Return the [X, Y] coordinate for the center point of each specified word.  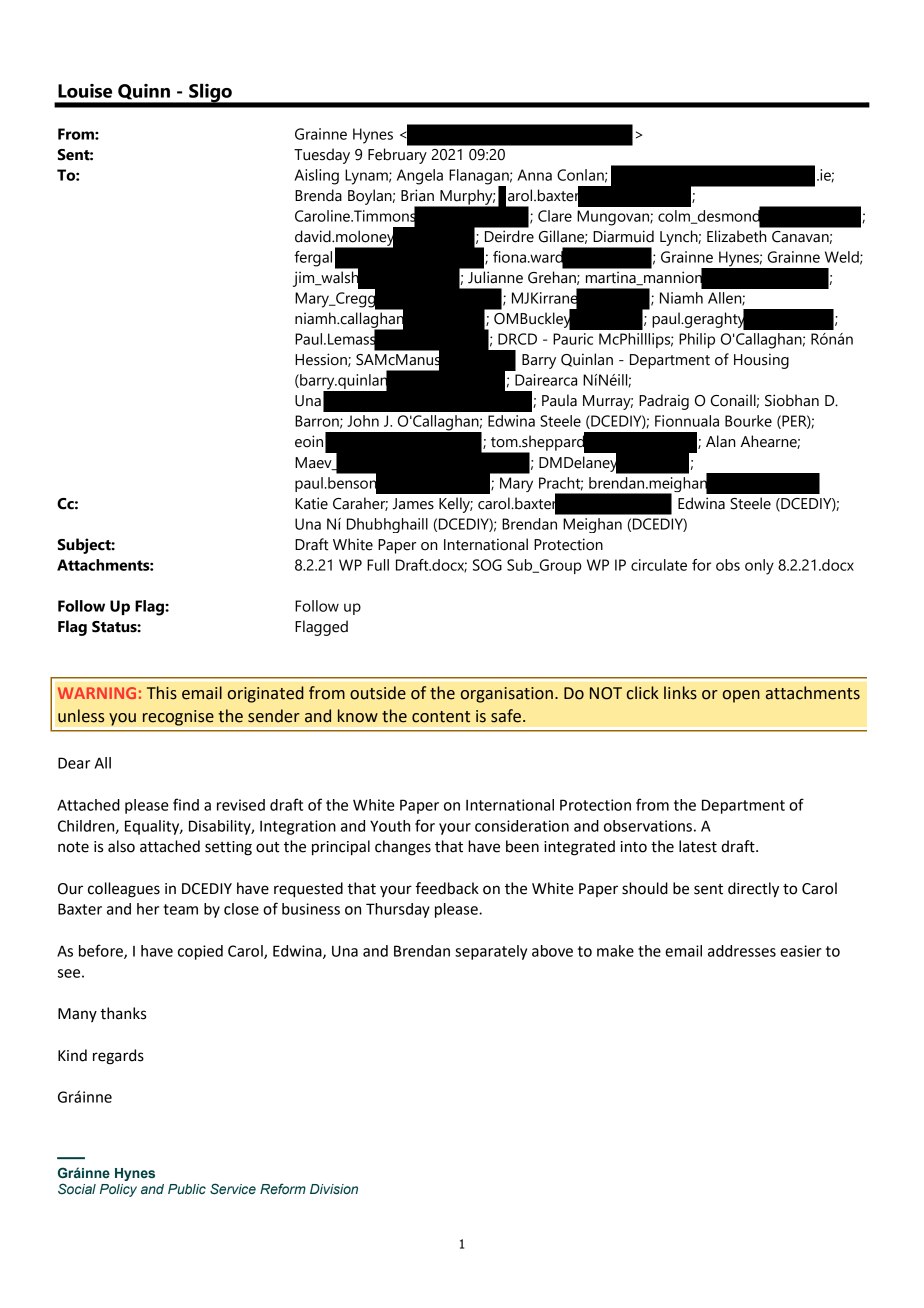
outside [378, 693]
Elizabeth [737, 236]
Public [187, 1189]
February [397, 156]
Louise [85, 91]
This [162, 693]
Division [334, 1189]
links [680, 693]
